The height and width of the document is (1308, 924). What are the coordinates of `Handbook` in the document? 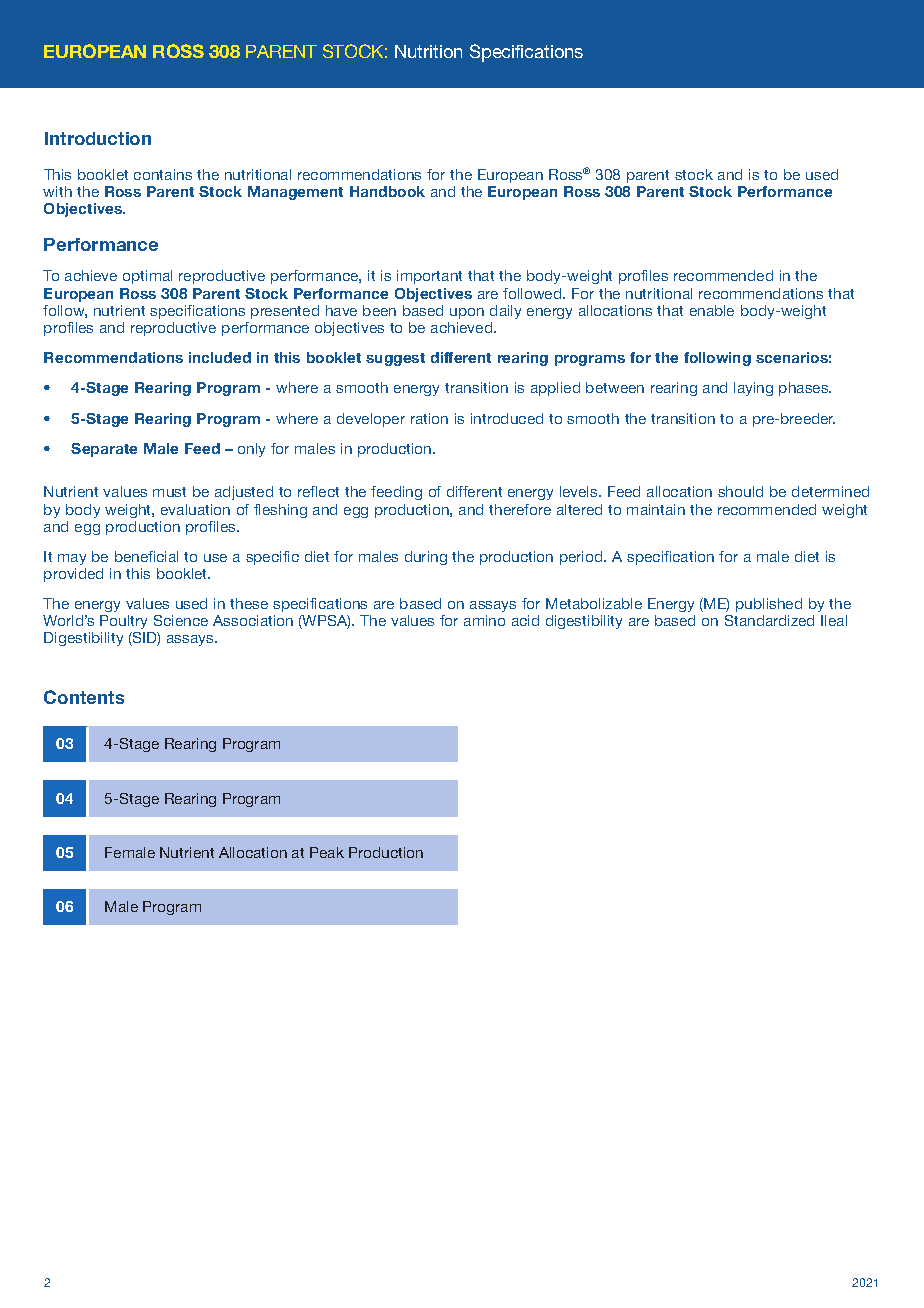 It's located at (387, 191).
